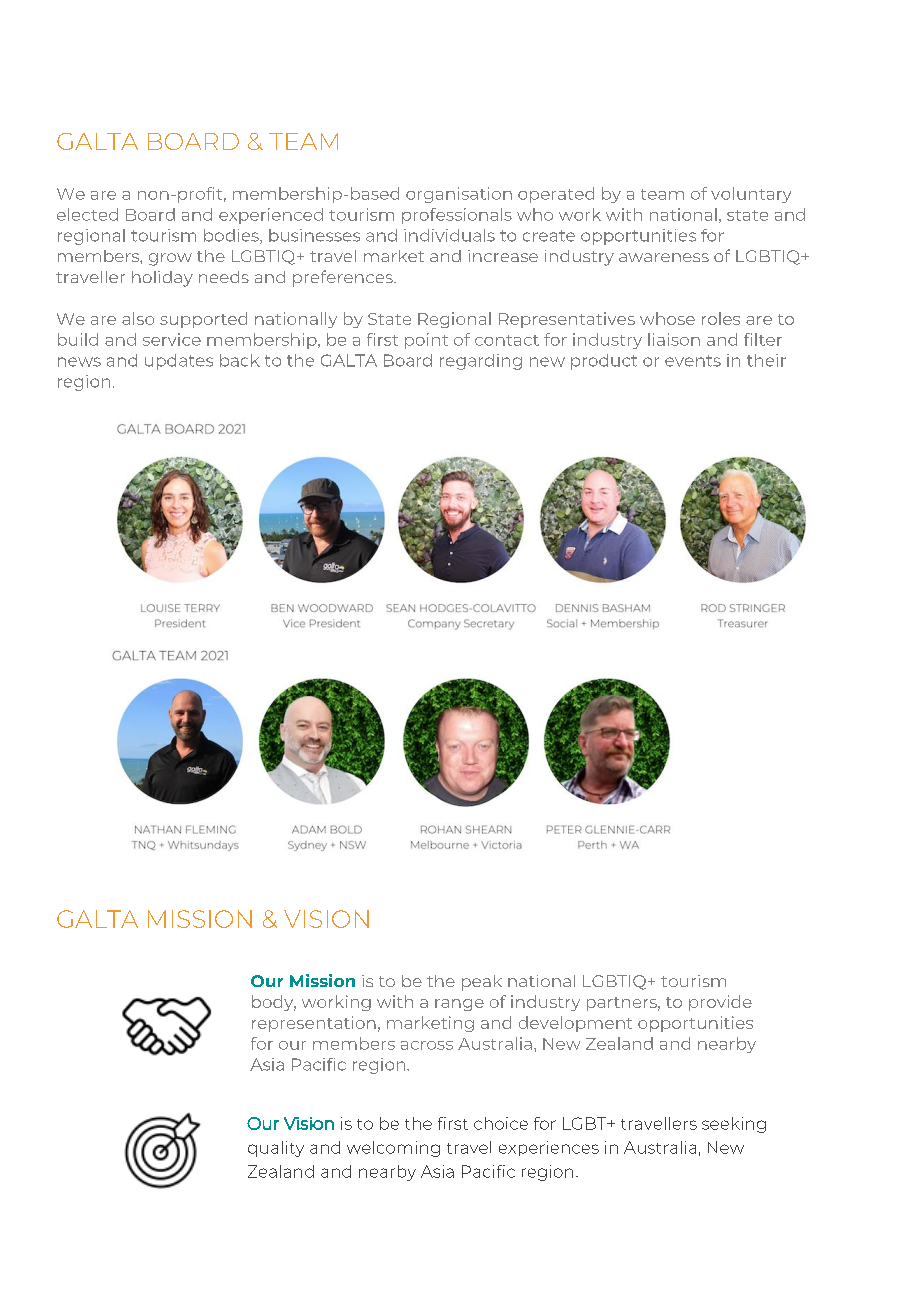 Image resolution: width=924 pixels, height=1309 pixels. I want to click on regarding, so click(481, 362).
